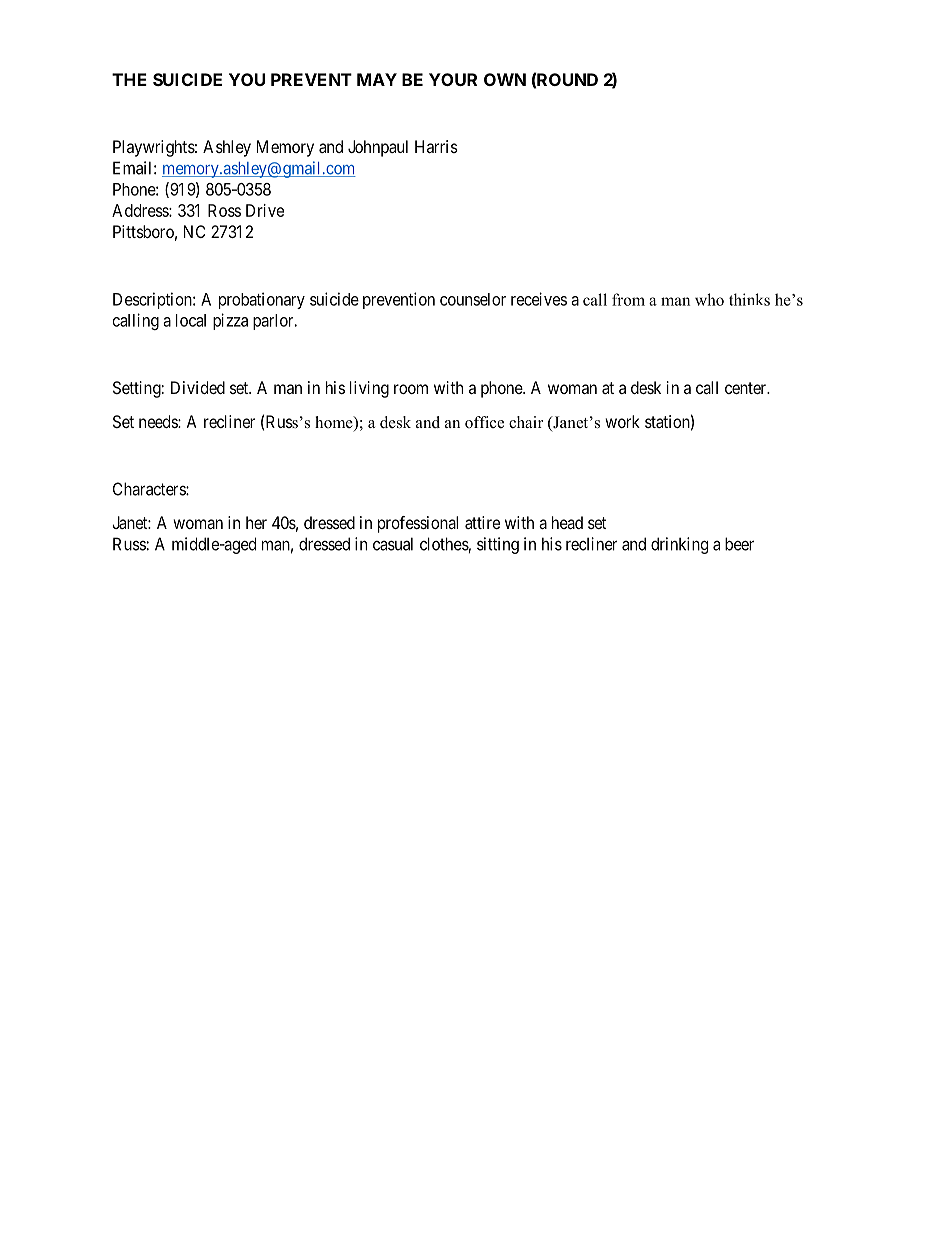 Image resolution: width=952 pixels, height=1233 pixels. What do you see at coordinates (377, 79) in the screenshot?
I see `MAY` at bounding box center [377, 79].
